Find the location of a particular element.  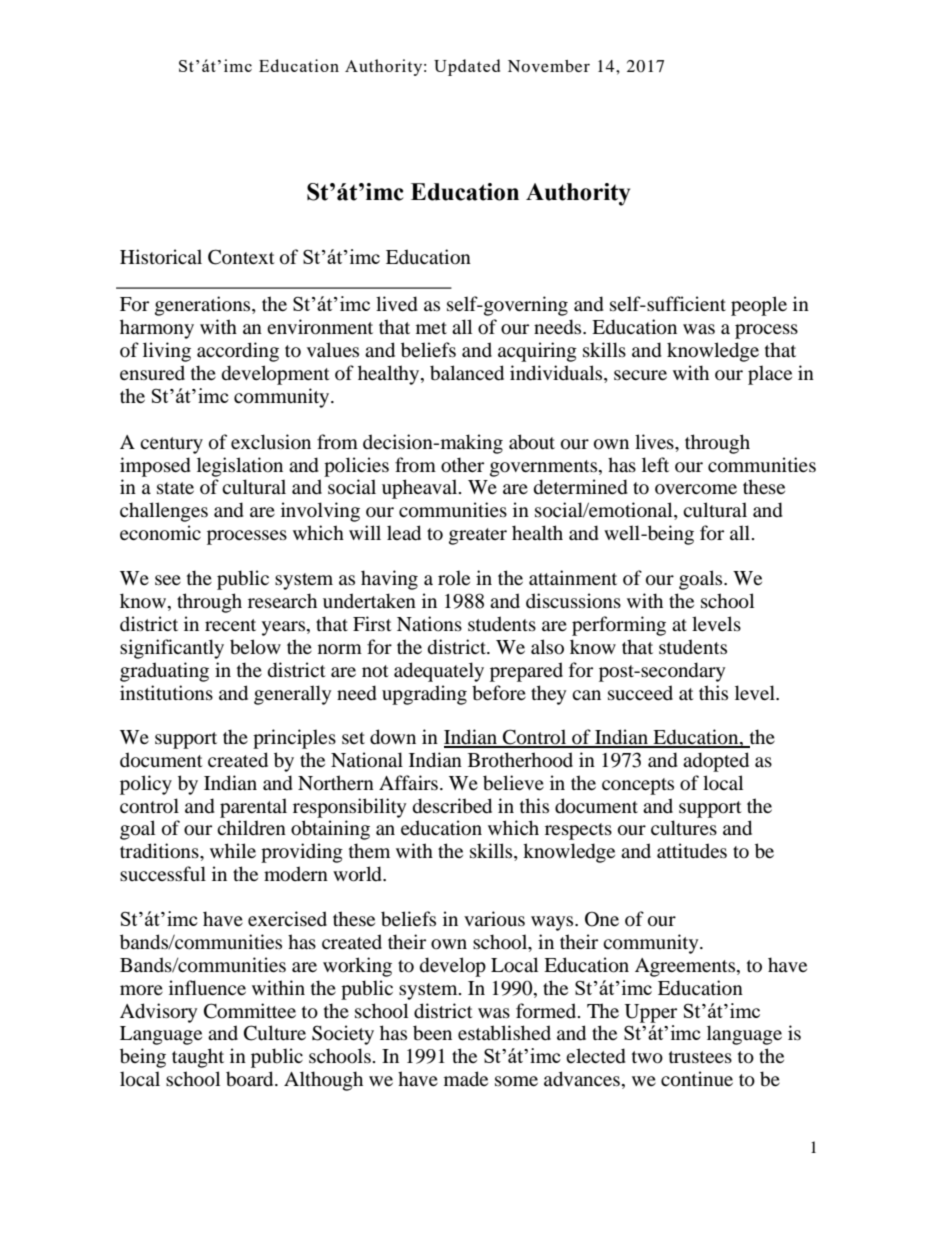

see is located at coordinates (168, 580).
